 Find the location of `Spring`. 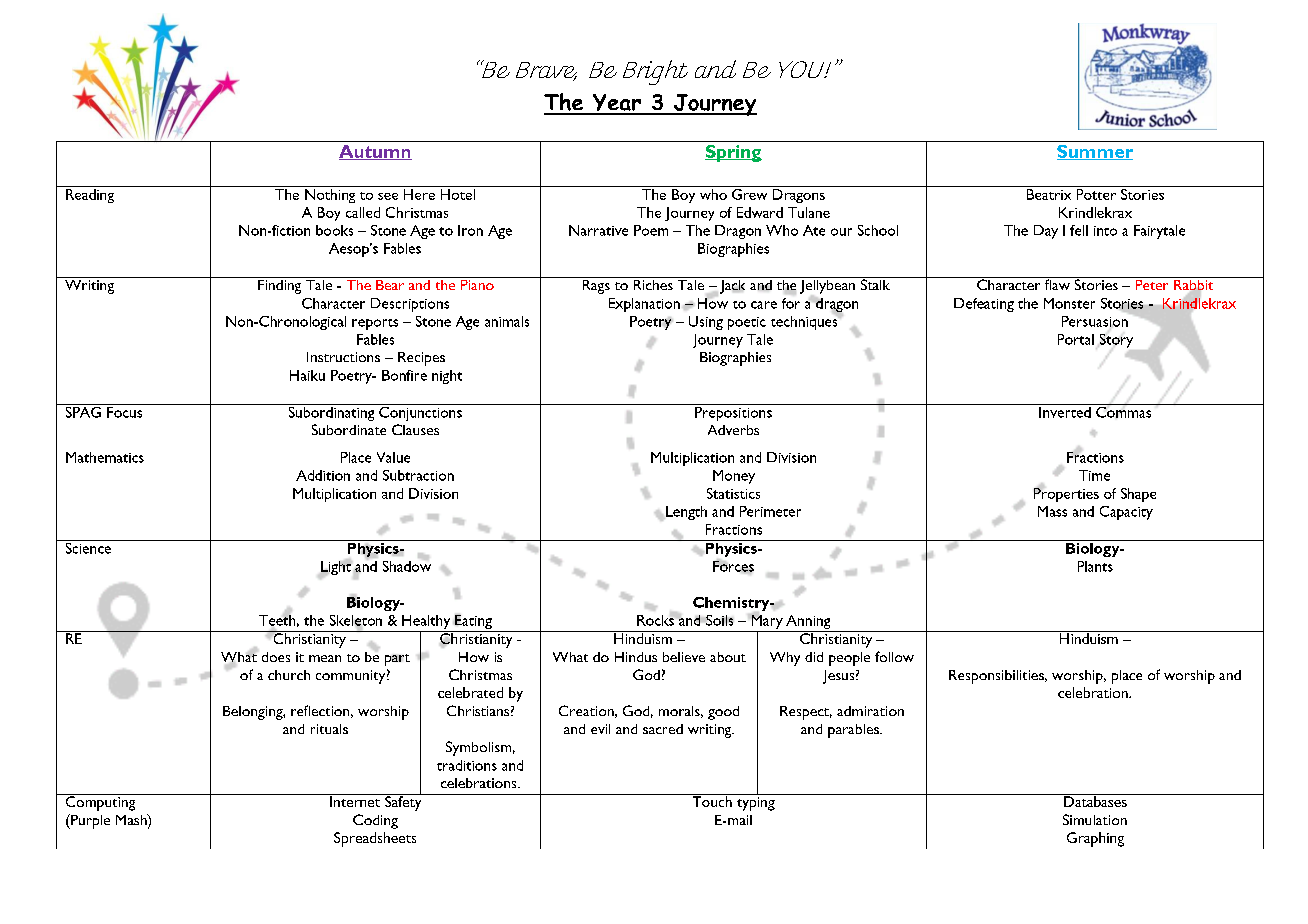

Spring is located at coordinates (733, 153).
